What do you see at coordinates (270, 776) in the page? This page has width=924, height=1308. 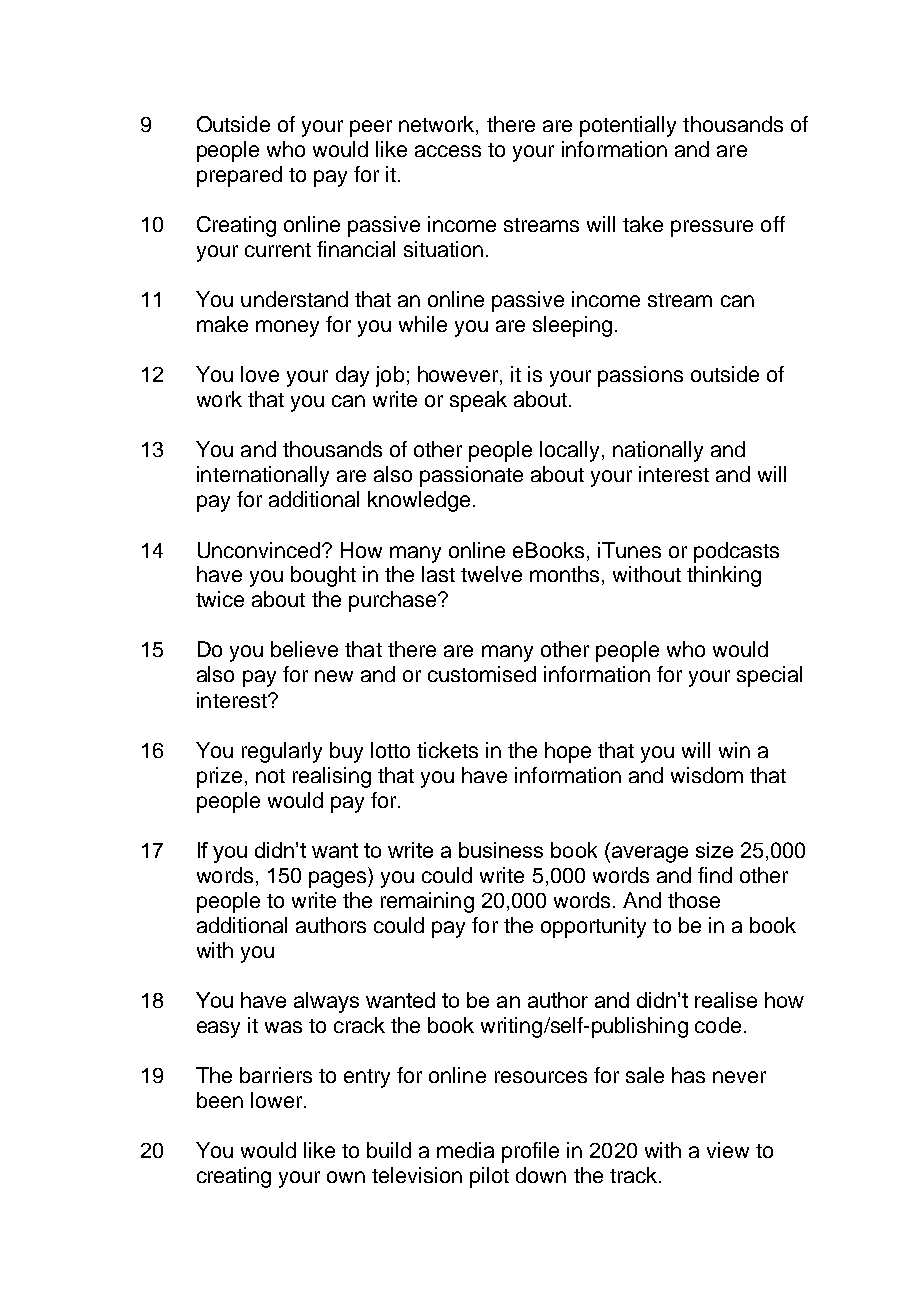 I see `not` at bounding box center [270, 776].
